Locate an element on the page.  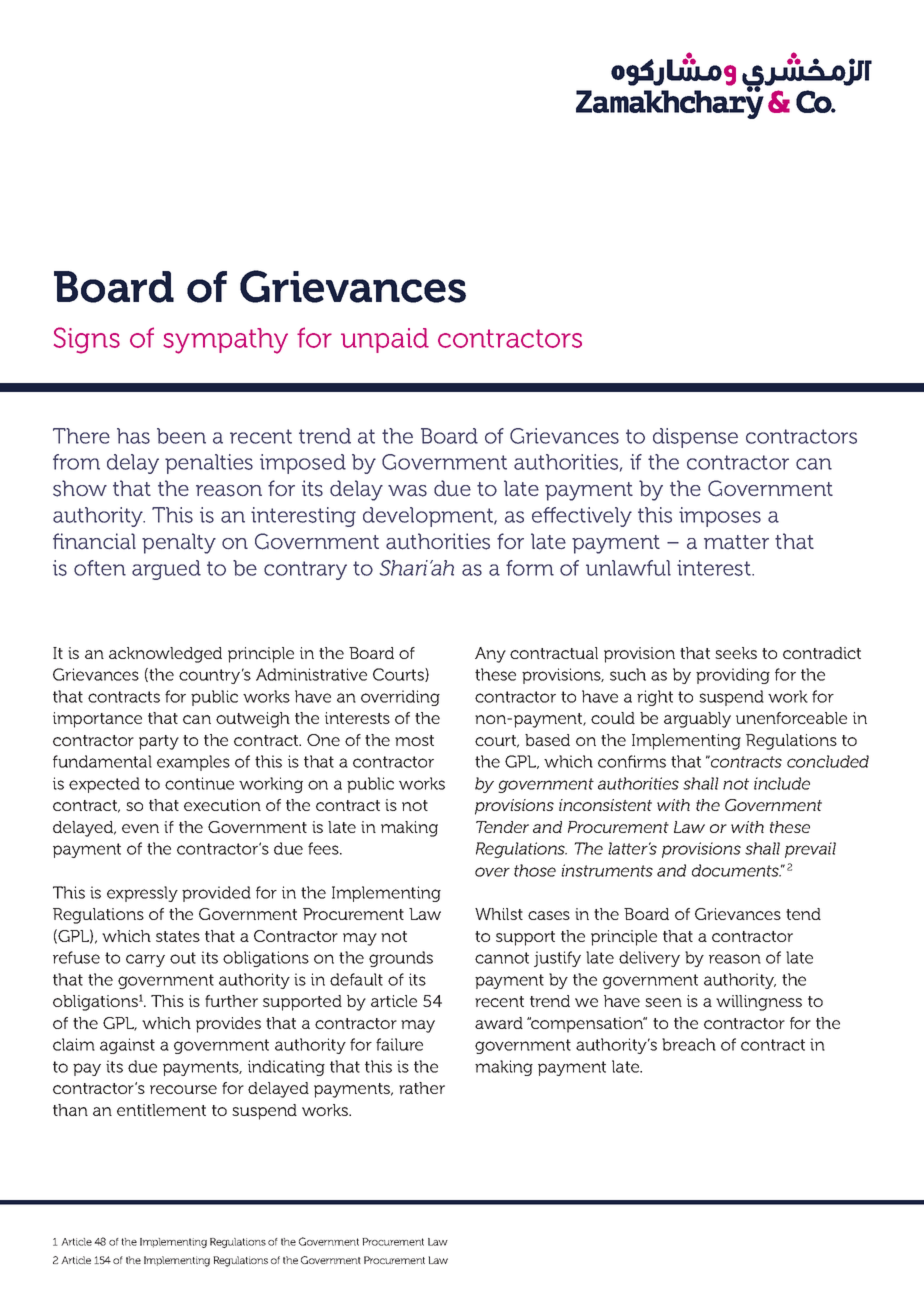
dispense is located at coordinates (695, 438).
